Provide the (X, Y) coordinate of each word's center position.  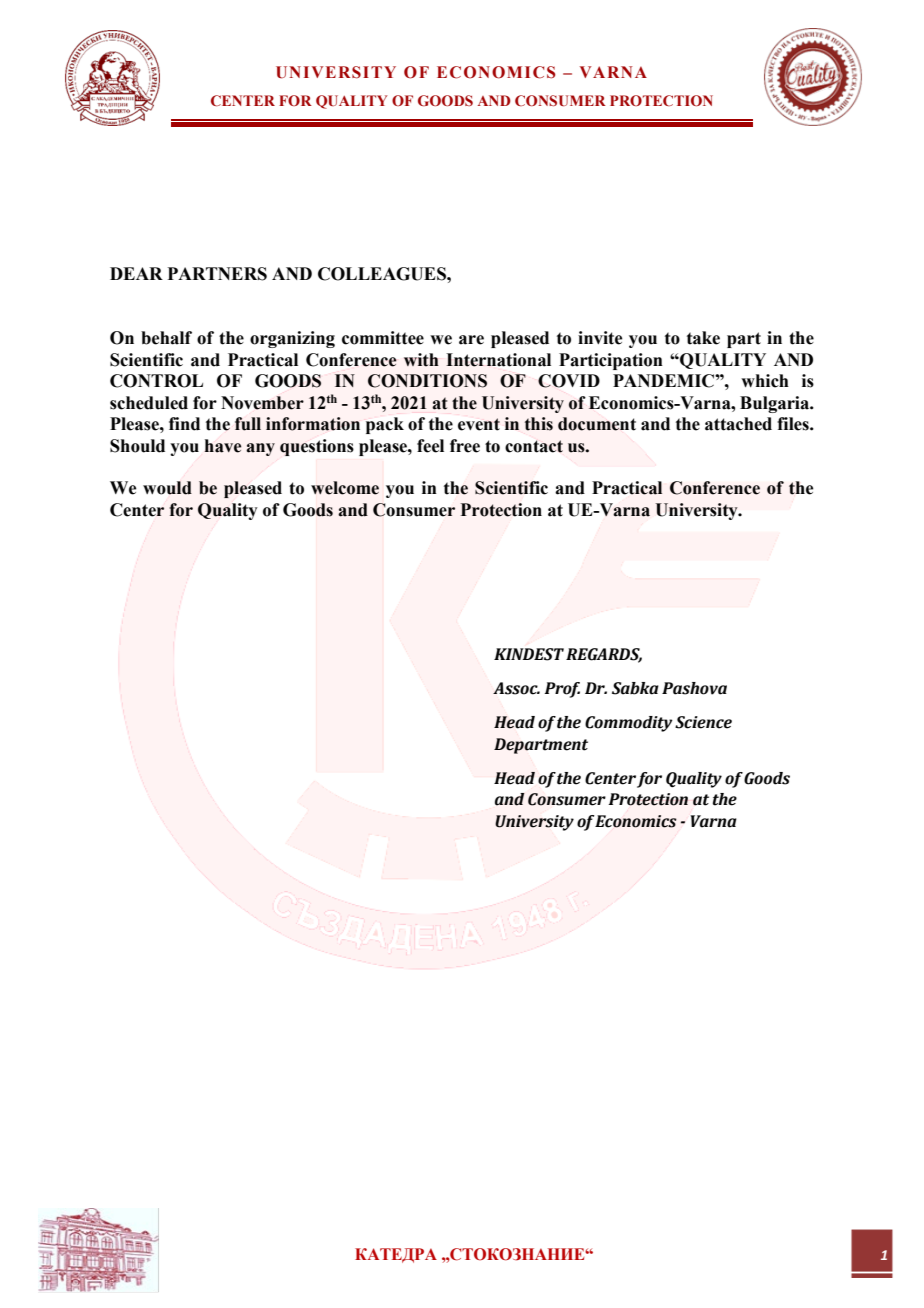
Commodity (629, 724)
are (471, 340)
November (262, 403)
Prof (562, 690)
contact (534, 446)
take (703, 338)
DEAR (136, 273)
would (167, 488)
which (765, 381)
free (465, 446)
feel (430, 446)
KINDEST (529, 654)
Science (703, 722)
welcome (345, 488)
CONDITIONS (427, 381)
